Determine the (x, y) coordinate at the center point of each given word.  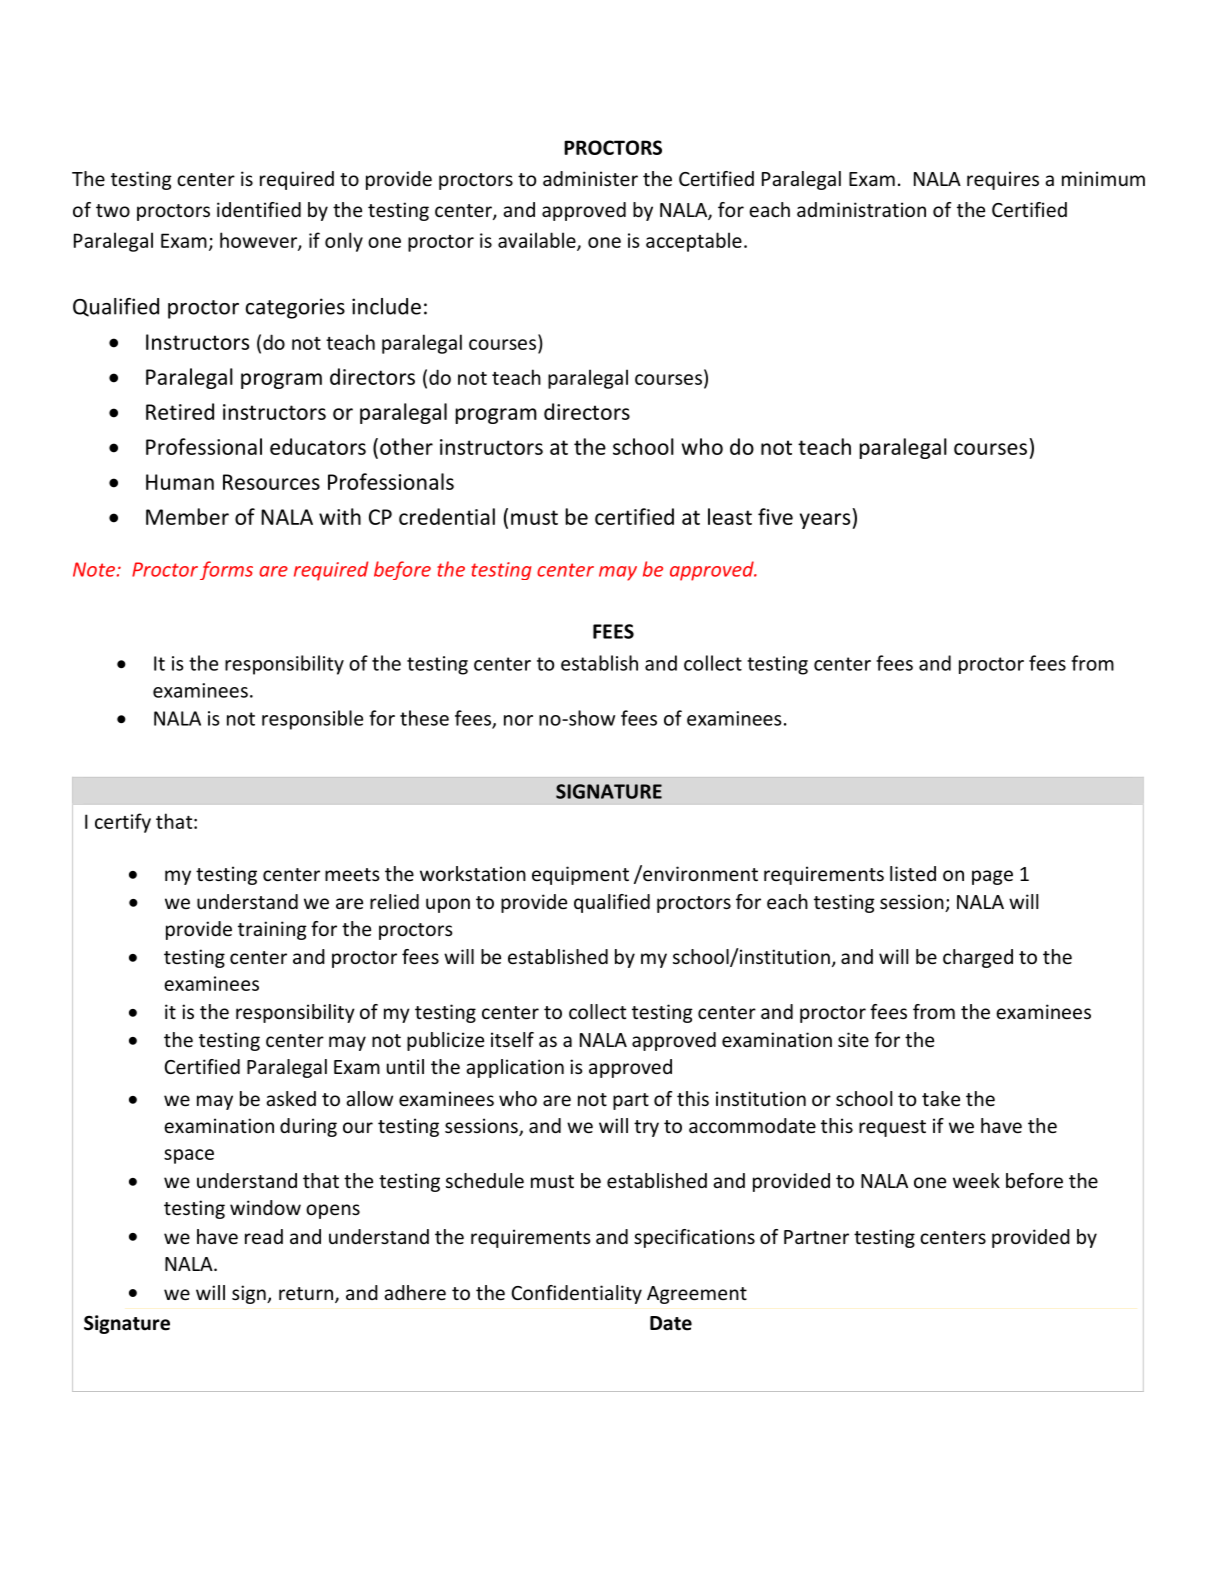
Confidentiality (577, 1294)
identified (259, 209)
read (264, 1236)
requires (1003, 180)
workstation (473, 873)
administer (590, 178)
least (730, 516)
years (825, 521)
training (272, 930)
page (992, 877)
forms (226, 570)
